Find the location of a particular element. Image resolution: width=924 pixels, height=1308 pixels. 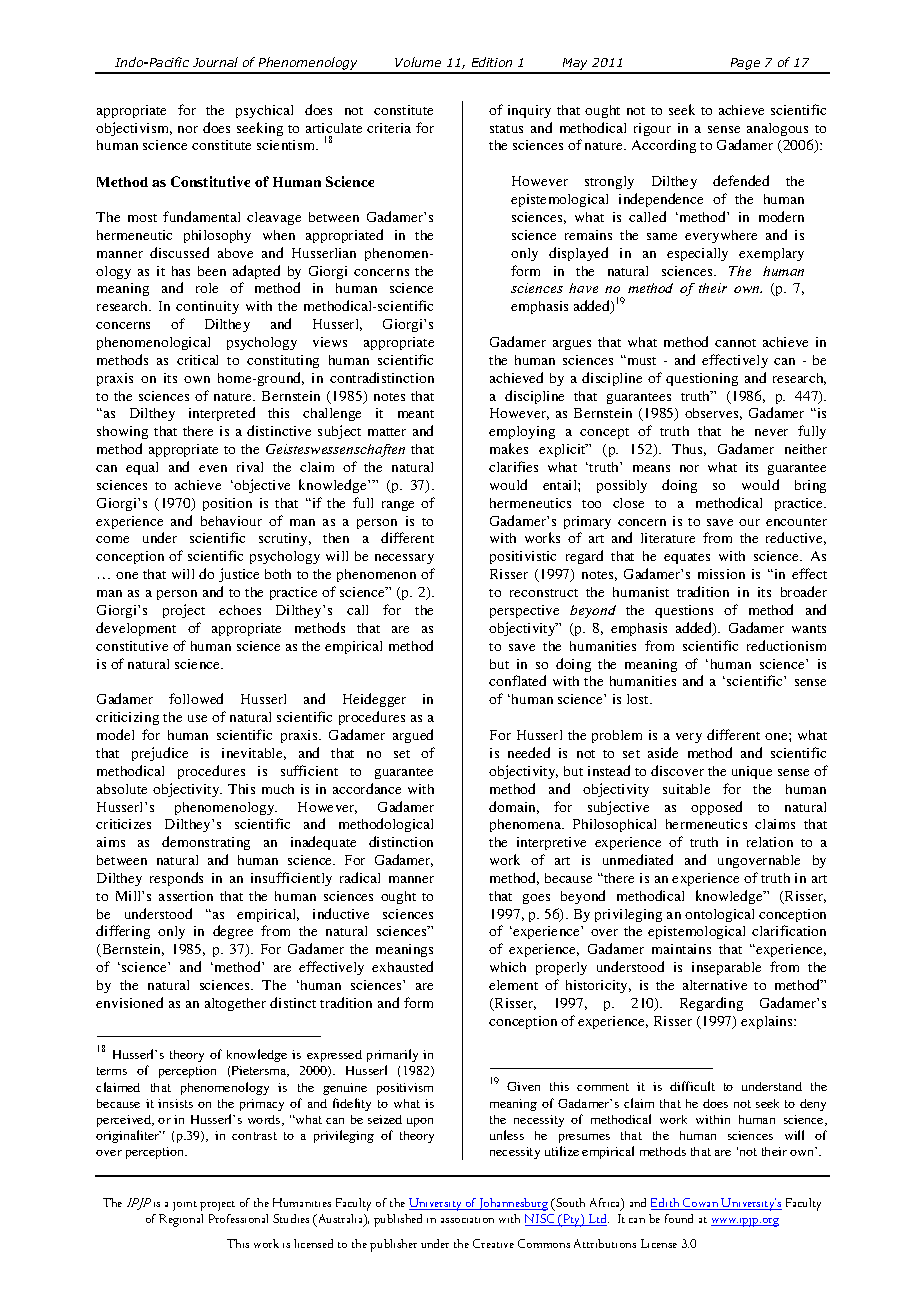

joint is located at coordinates (185, 1206).
